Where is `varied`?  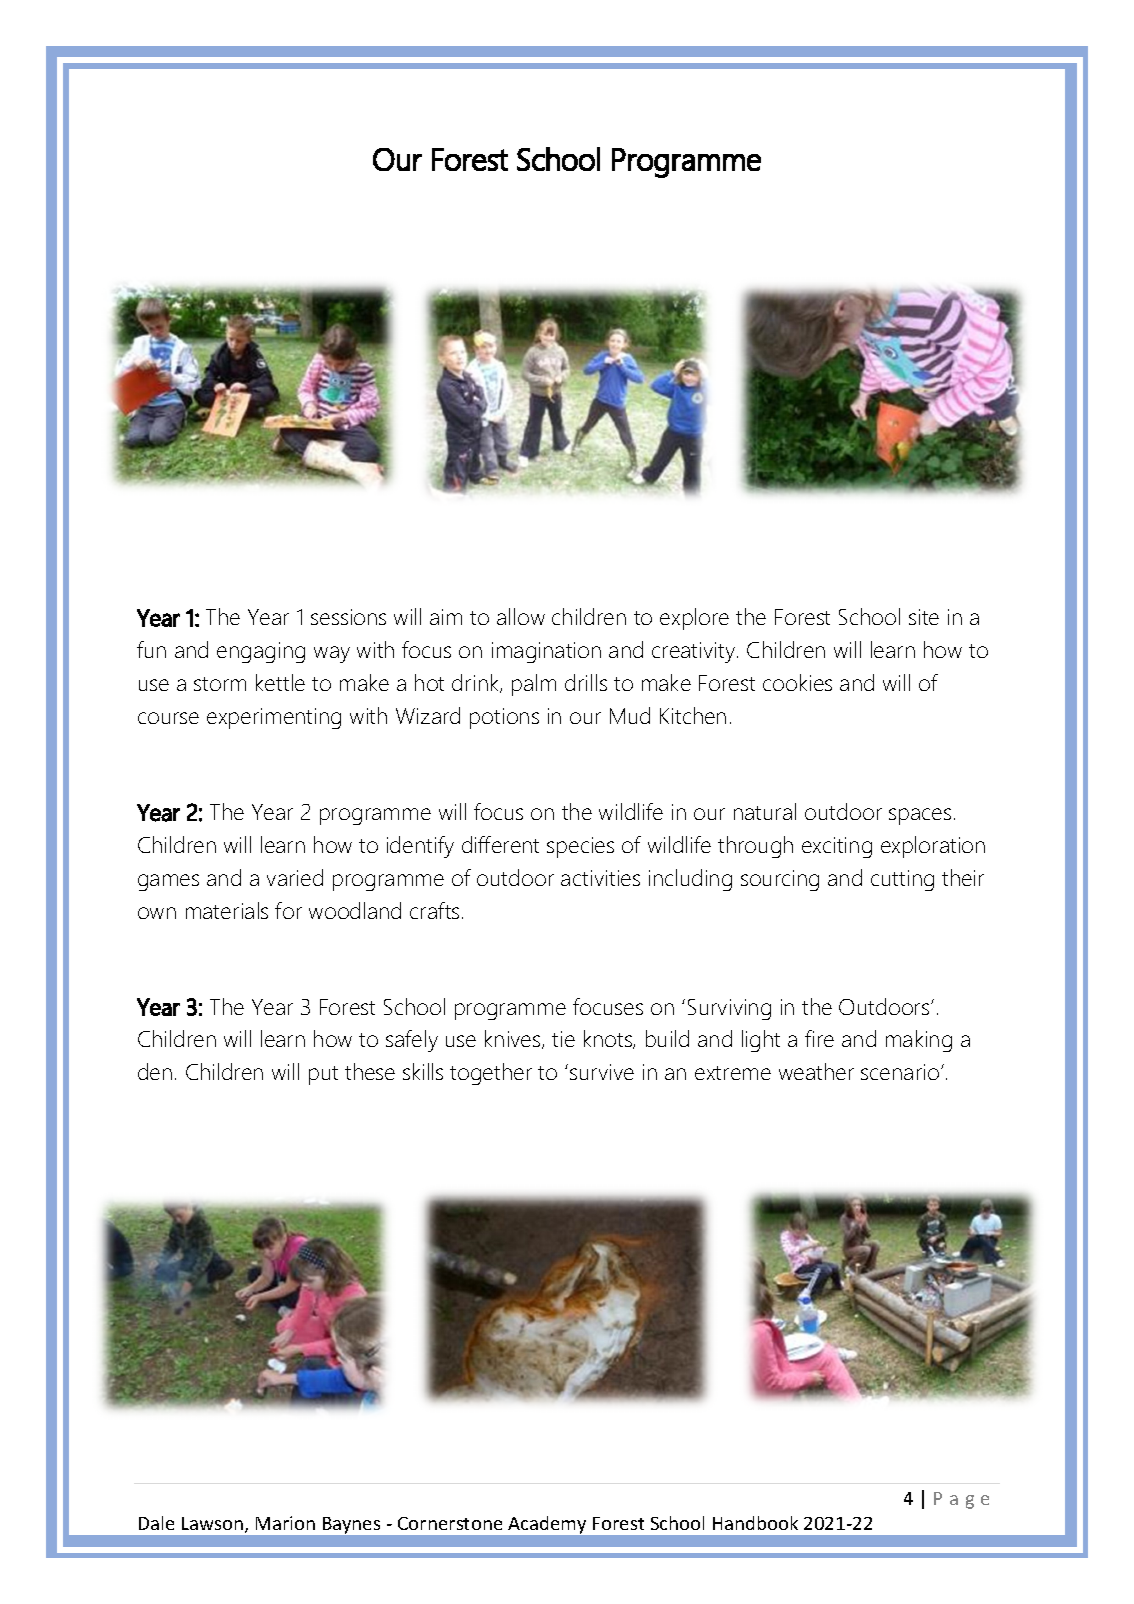
varied is located at coordinates (295, 877).
